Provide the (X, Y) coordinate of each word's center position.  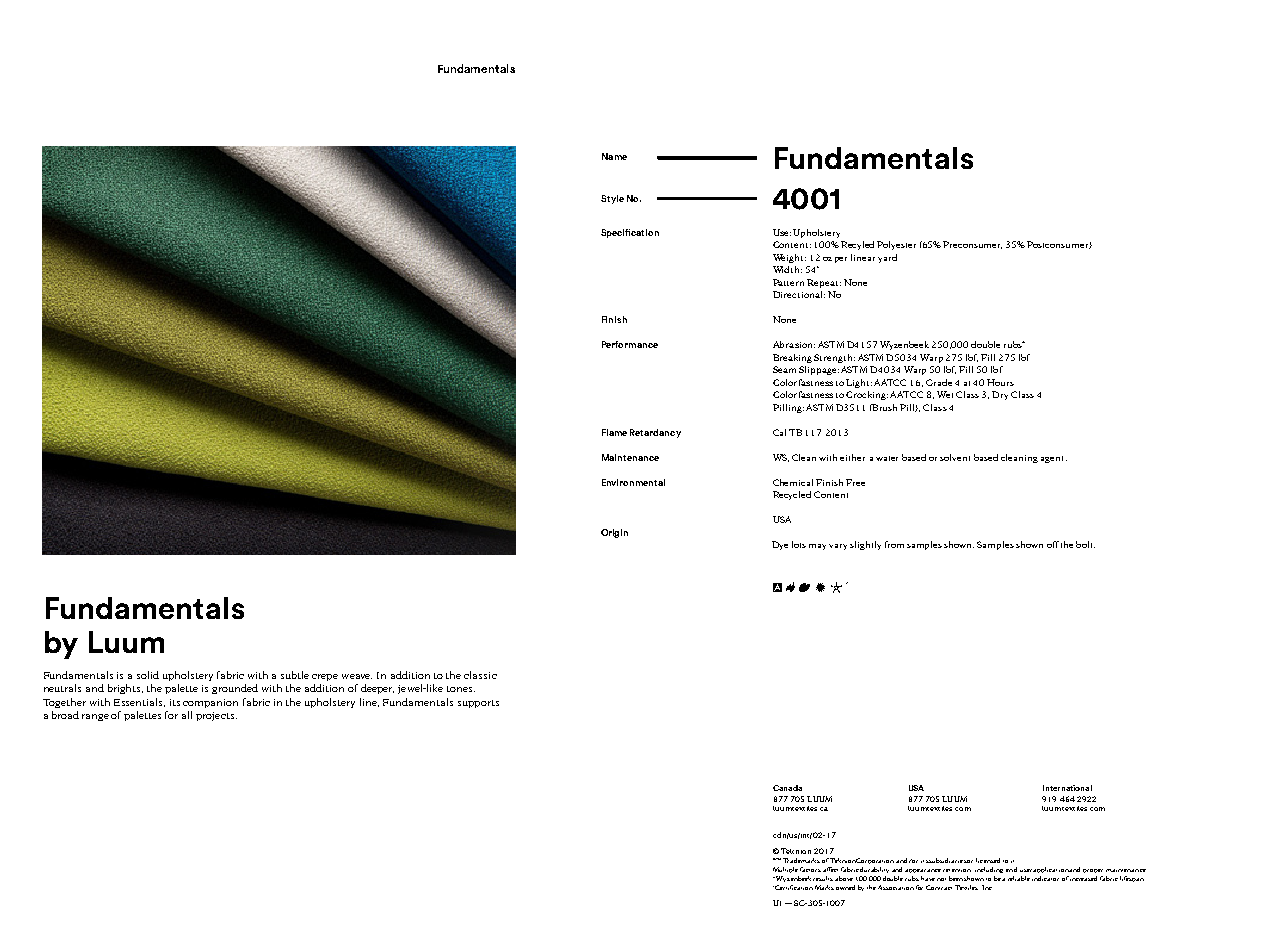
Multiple (785, 870)
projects (215, 716)
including (989, 870)
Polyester (896, 245)
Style (612, 199)
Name (614, 156)
